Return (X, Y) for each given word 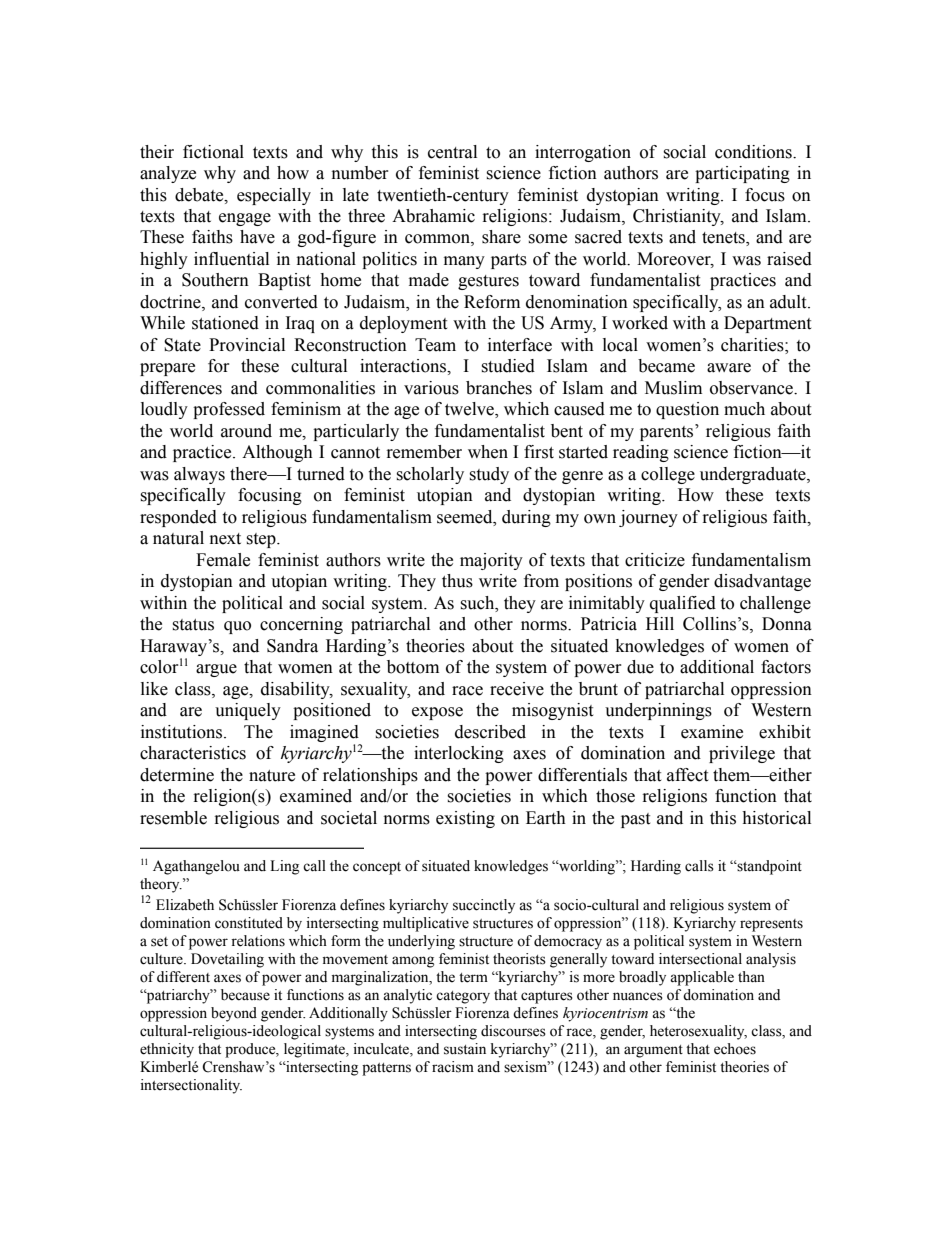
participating (742, 174)
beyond (234, 1014)
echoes (735, 1049)
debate (200, 195)
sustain (465, 1049)
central (452, 152)
